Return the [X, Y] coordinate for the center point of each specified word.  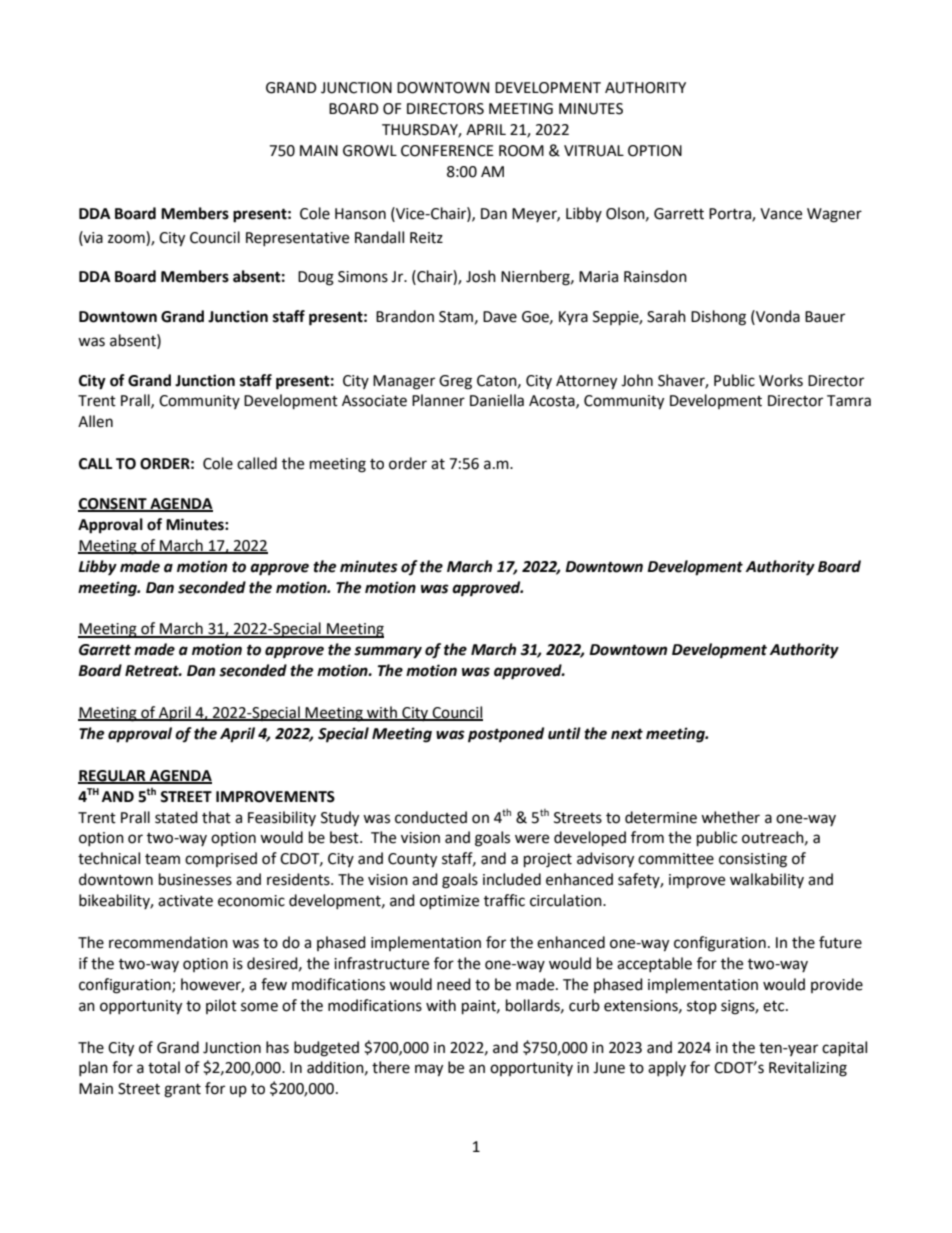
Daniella [497, 400]
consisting [753, 860]
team [162, 859]
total [164, 1067]
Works [781, 380]
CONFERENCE [447, 151]
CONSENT [113, 504]
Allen [95, 421]
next [627, 734]
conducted [431, 817]
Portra [731, 214]
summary [388, 652]
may [429, 1070]
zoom [126, 239]
